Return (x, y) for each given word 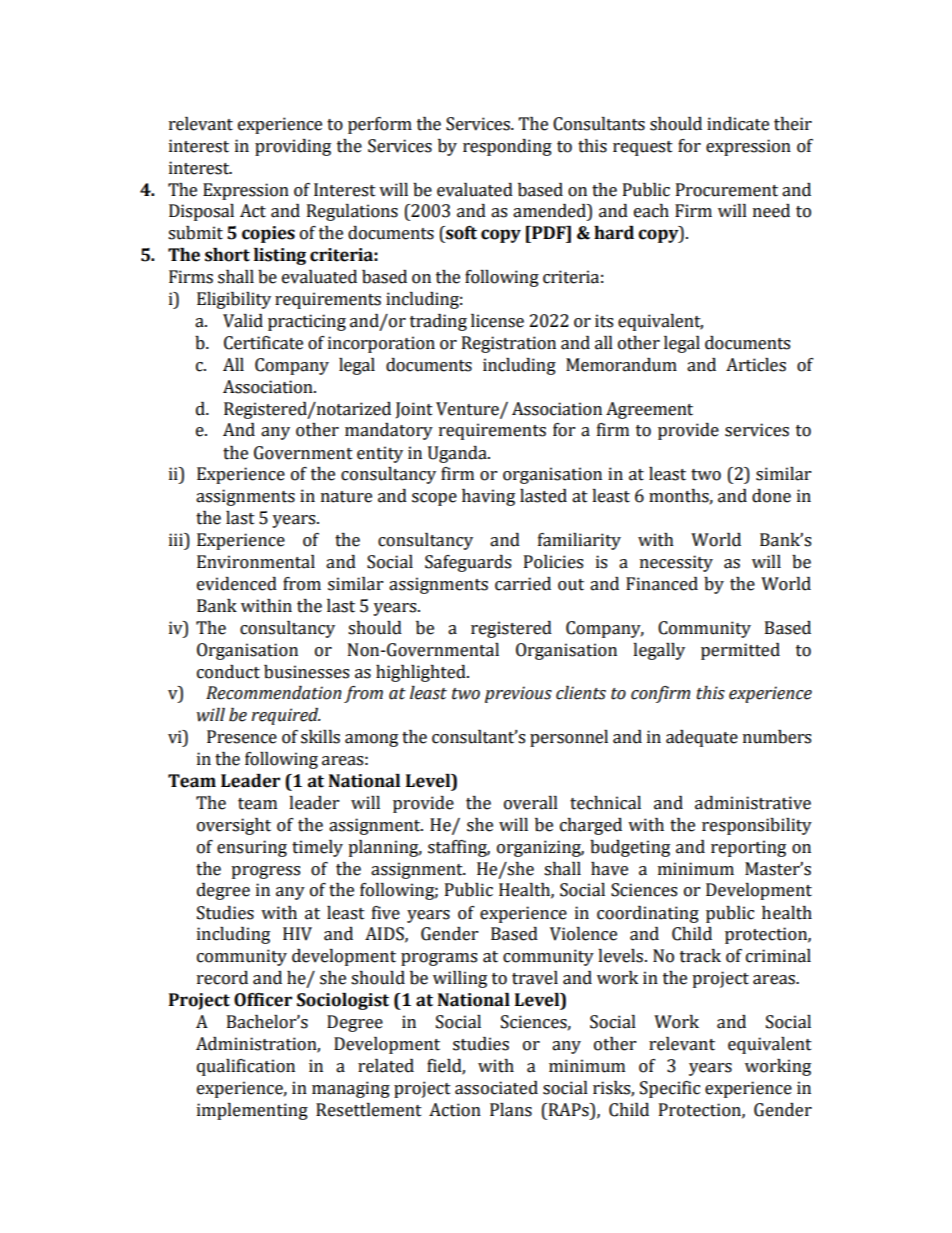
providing (293, 147)
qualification (246, 1067)
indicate (738, 124)
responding (507, 147)
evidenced (237, 584)
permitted (740, 651)
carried (523, 584)
